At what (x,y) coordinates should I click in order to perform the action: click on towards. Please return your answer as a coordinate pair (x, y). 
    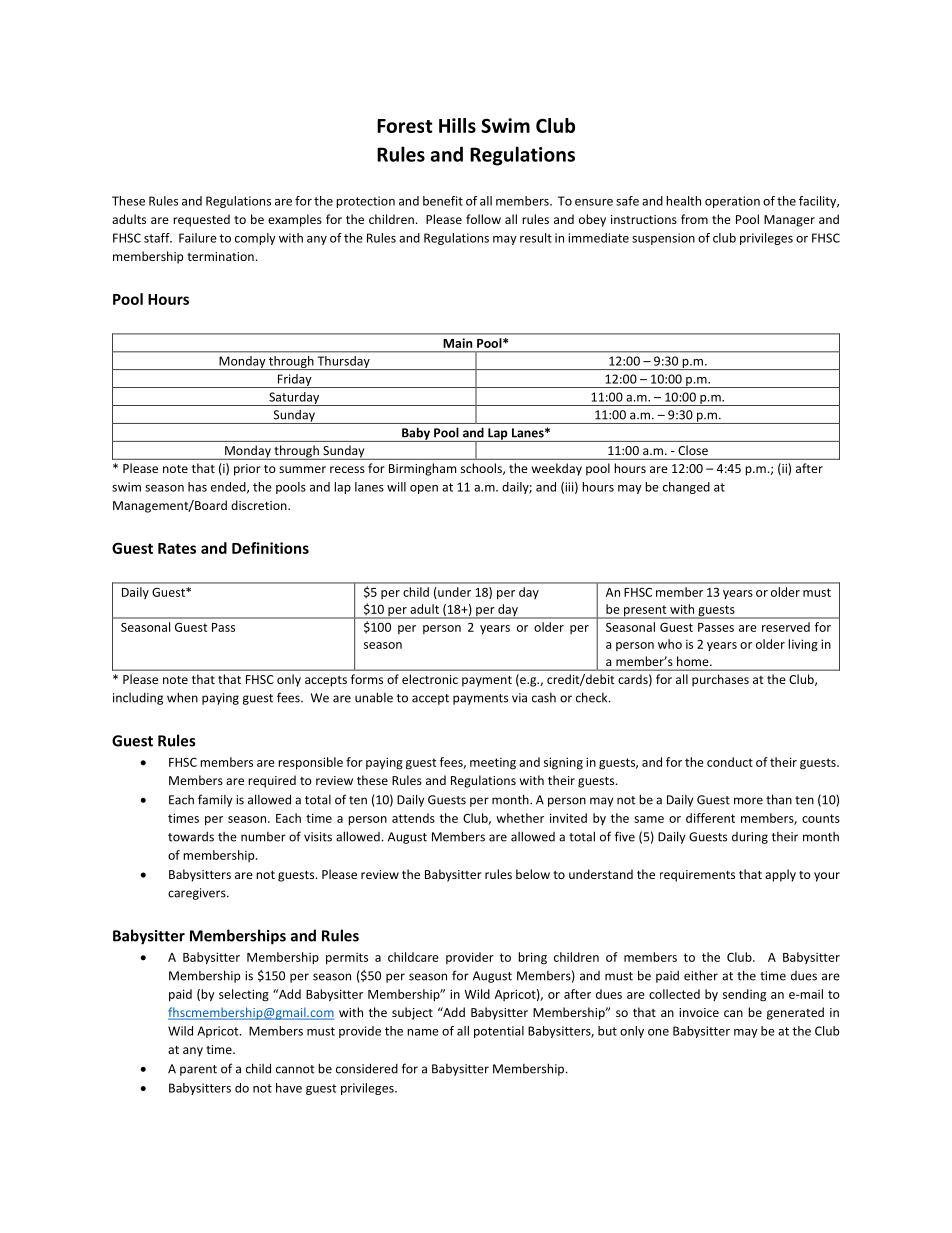
    Looking at the image, I should click on (191, 837).
